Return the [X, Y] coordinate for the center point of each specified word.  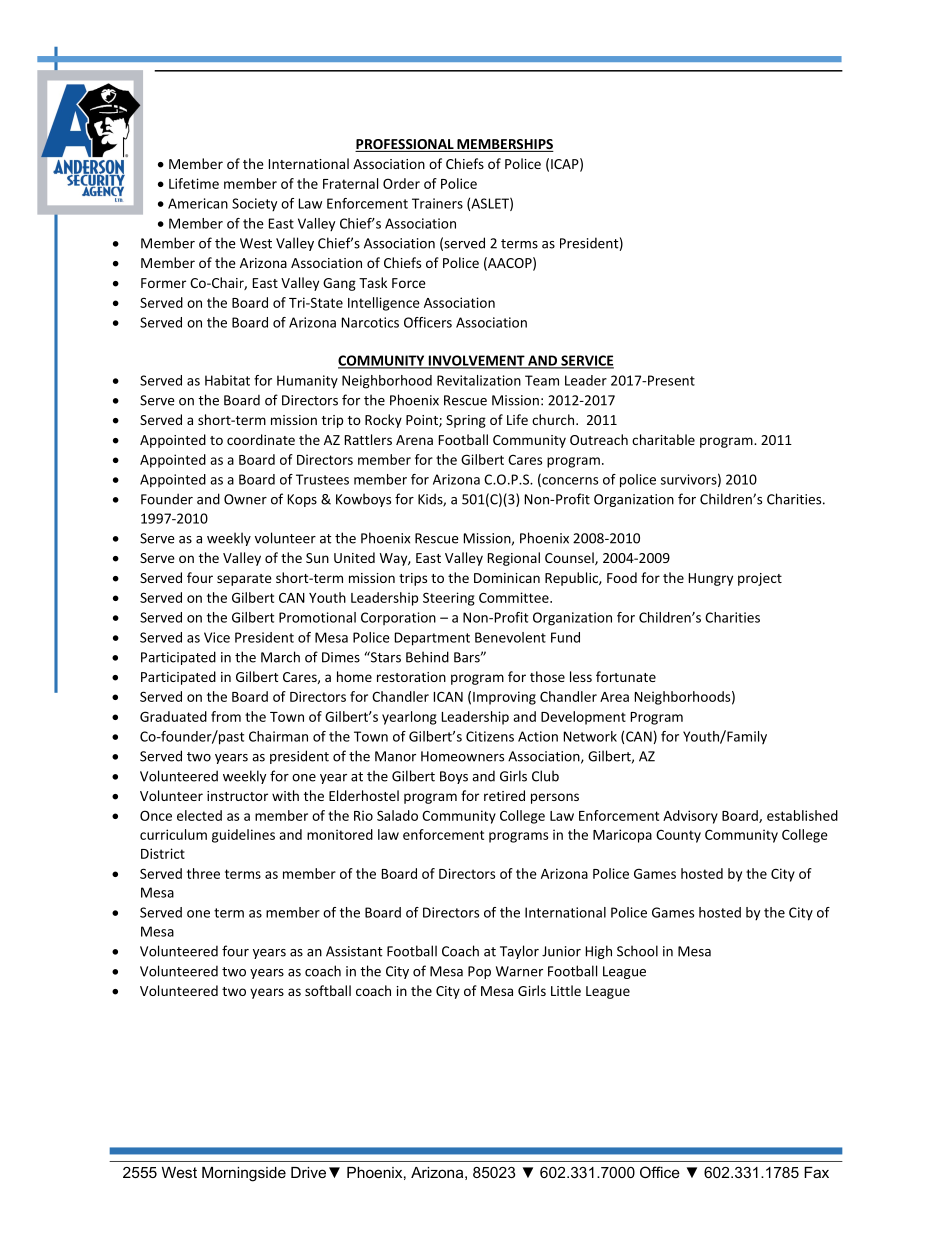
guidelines [243, 836]
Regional [514, 559]
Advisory [690, 817]
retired [504, 795]
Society [254, 204]
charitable [663, 439]
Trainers [437, 203]
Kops [302, 500]
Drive [308, 1172]
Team [542, 380]
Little [566, 990]
